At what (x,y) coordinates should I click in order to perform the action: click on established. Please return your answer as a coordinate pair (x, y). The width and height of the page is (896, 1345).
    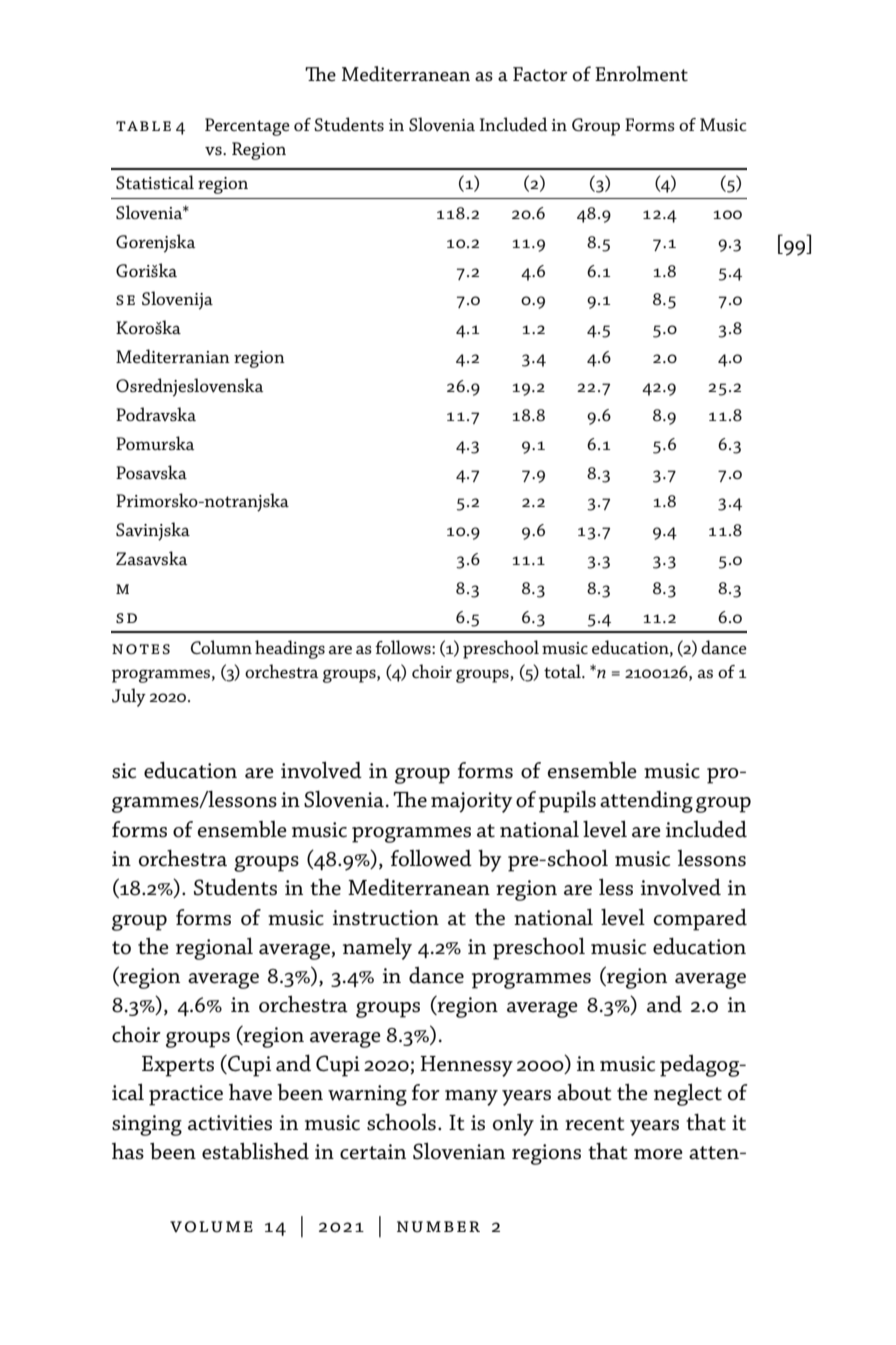
    Looking at the image, I should click on (255, 1151).
